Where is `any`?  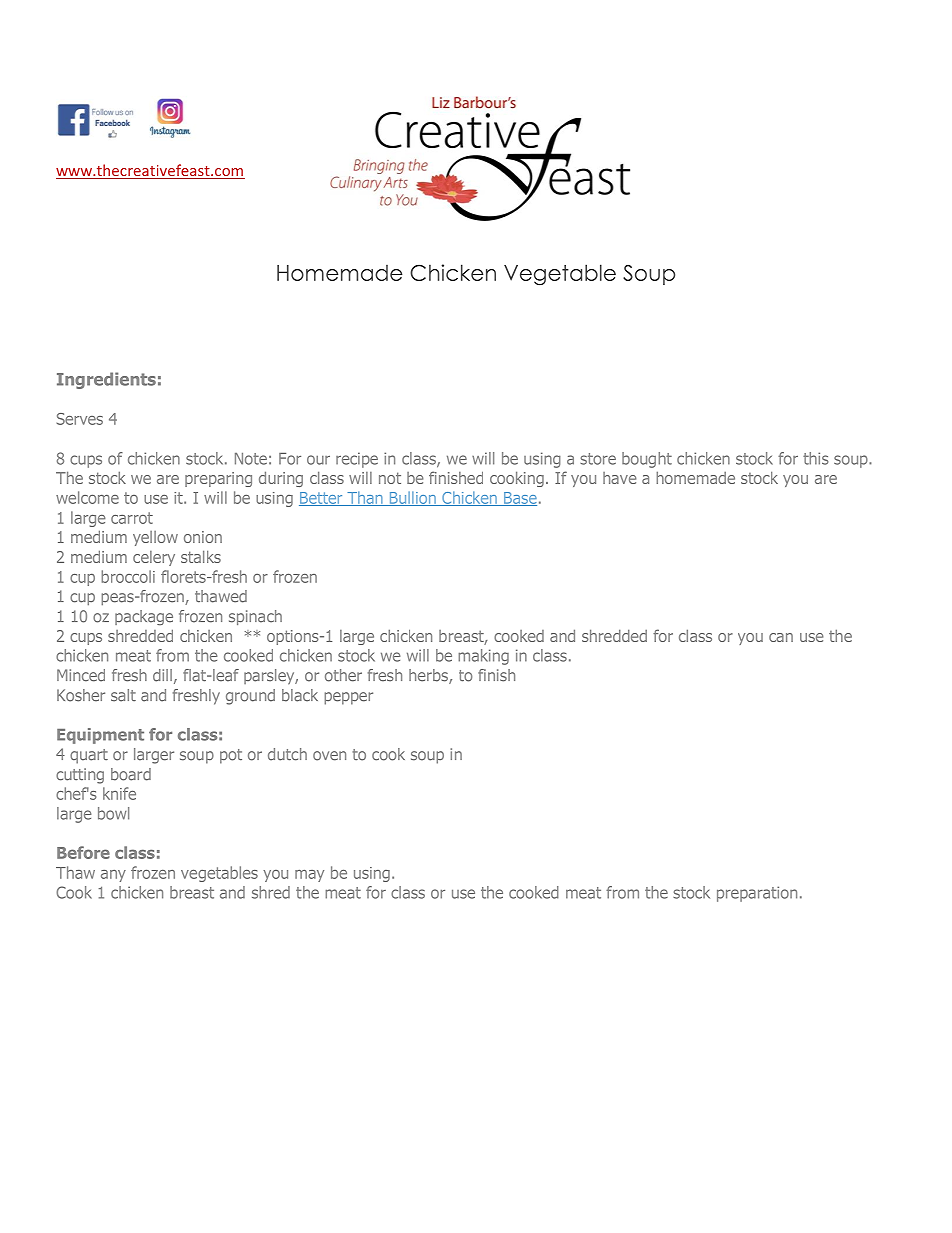
any is located at coordinates (113, 876).
